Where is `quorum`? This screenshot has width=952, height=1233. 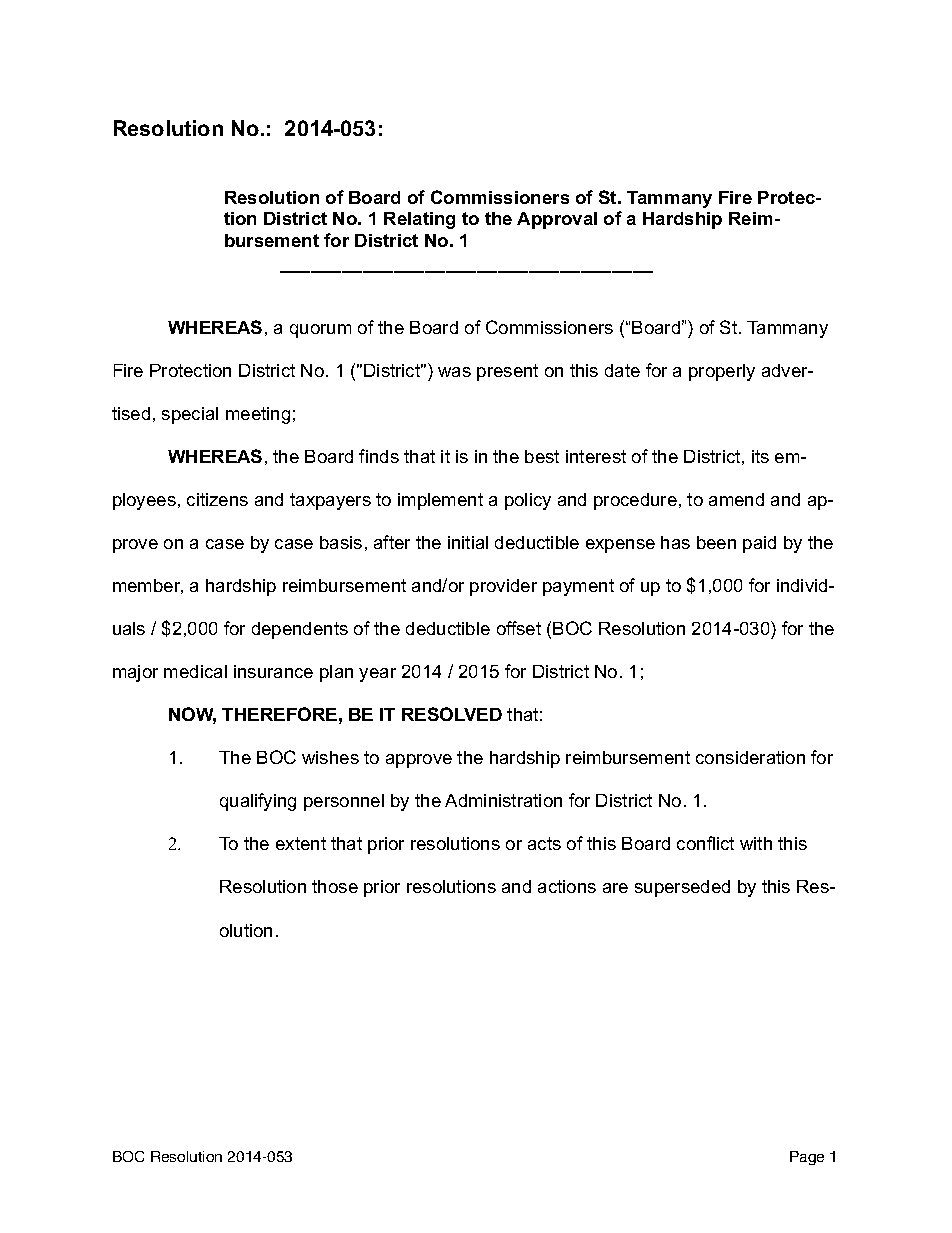 quorum is located at coordinates (320, 331).
